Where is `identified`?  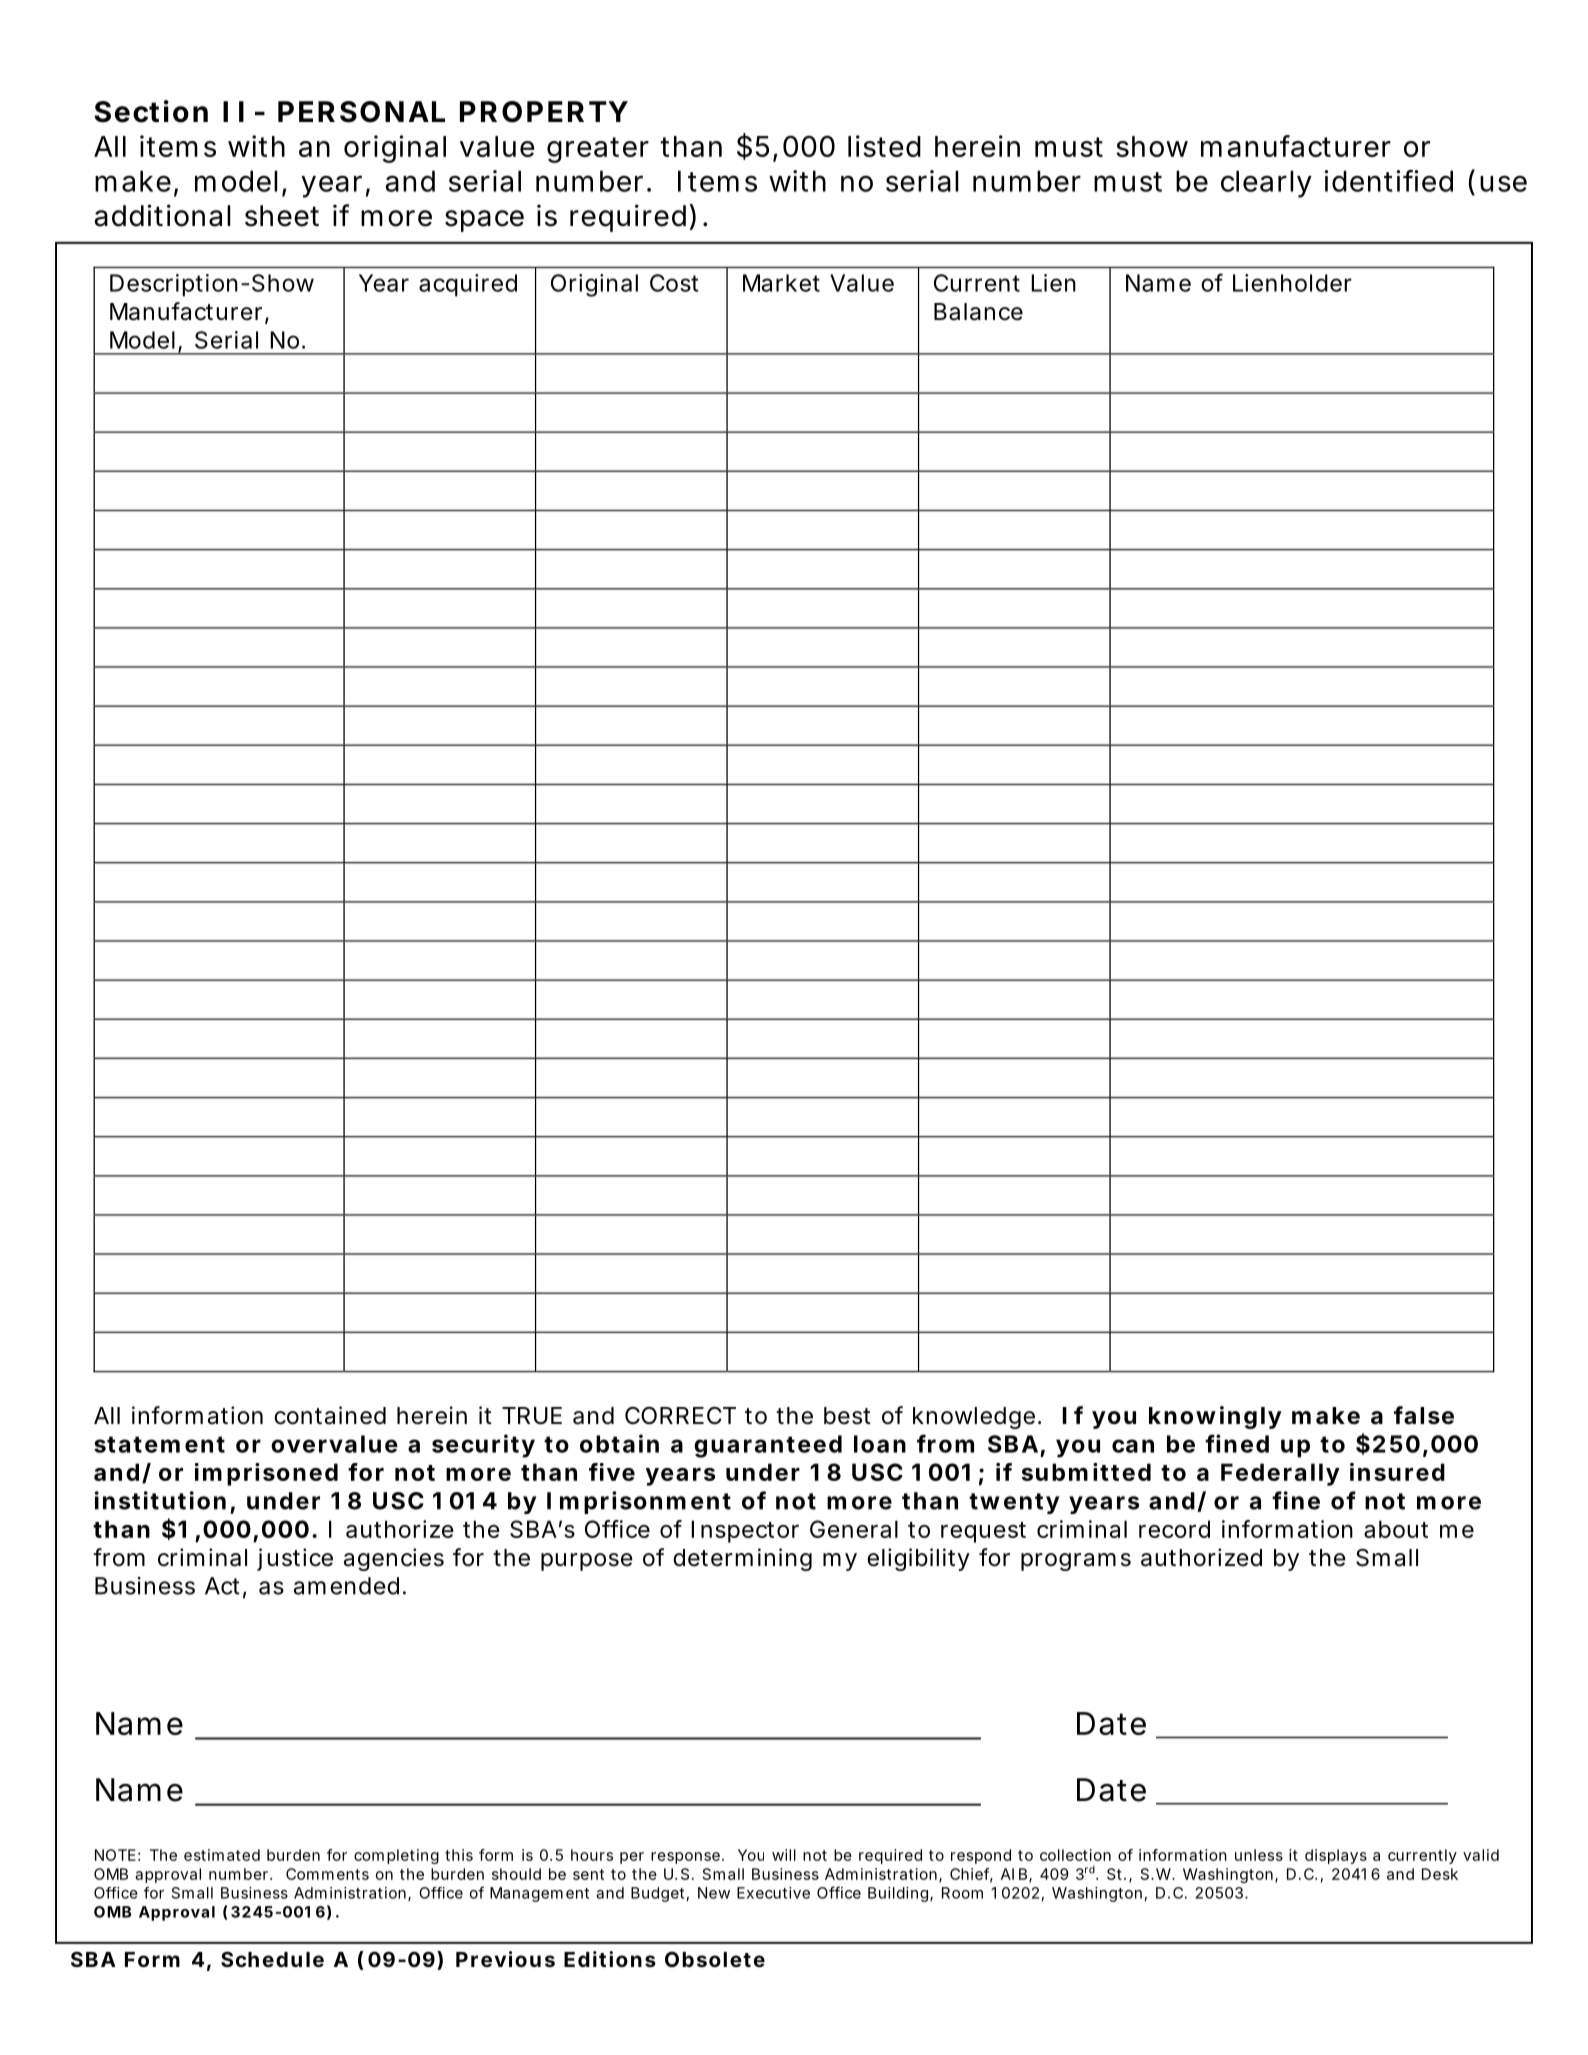
identified is located at coordinates (1388, 181).
